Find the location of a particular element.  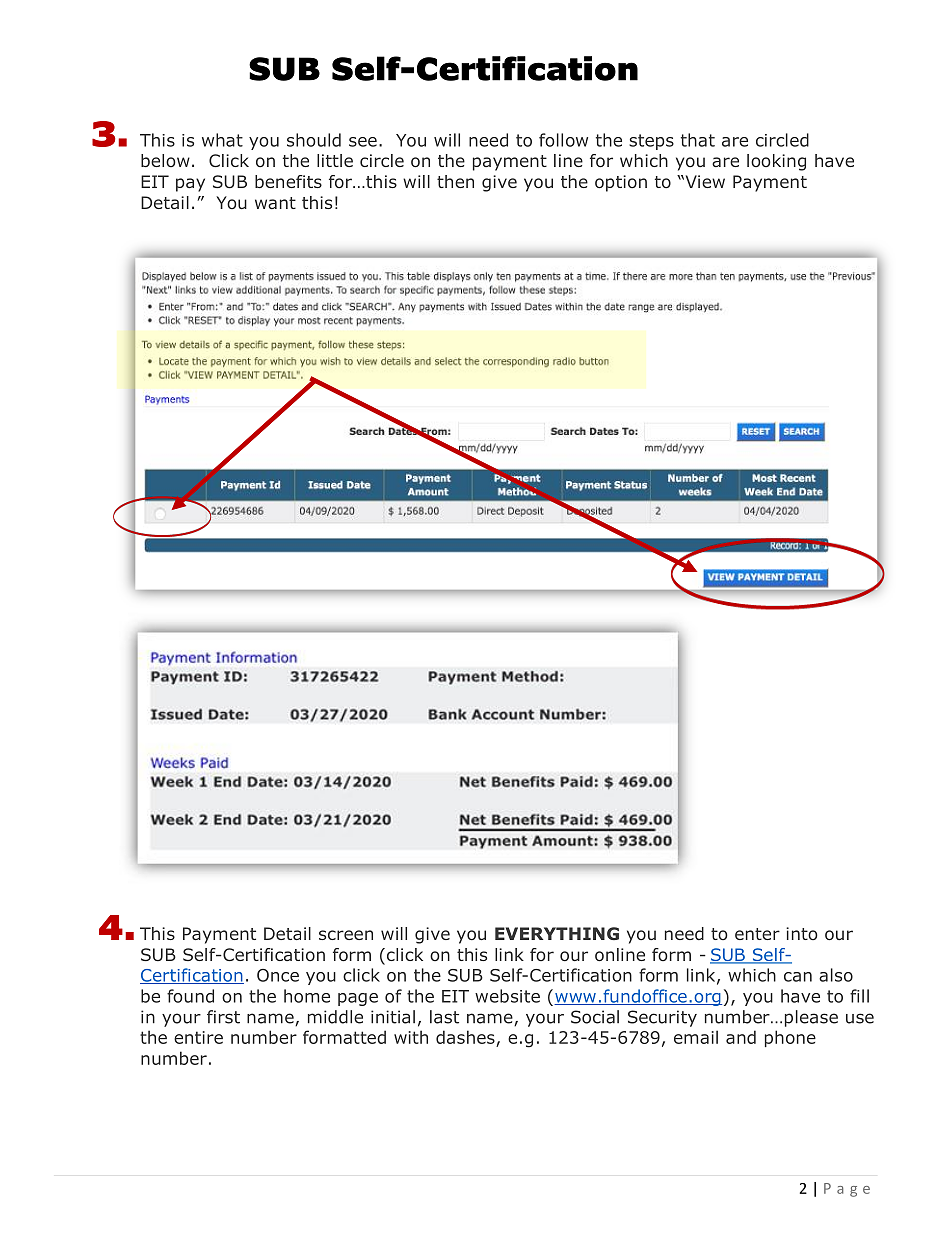

that is located at coordinates (698, 140).
